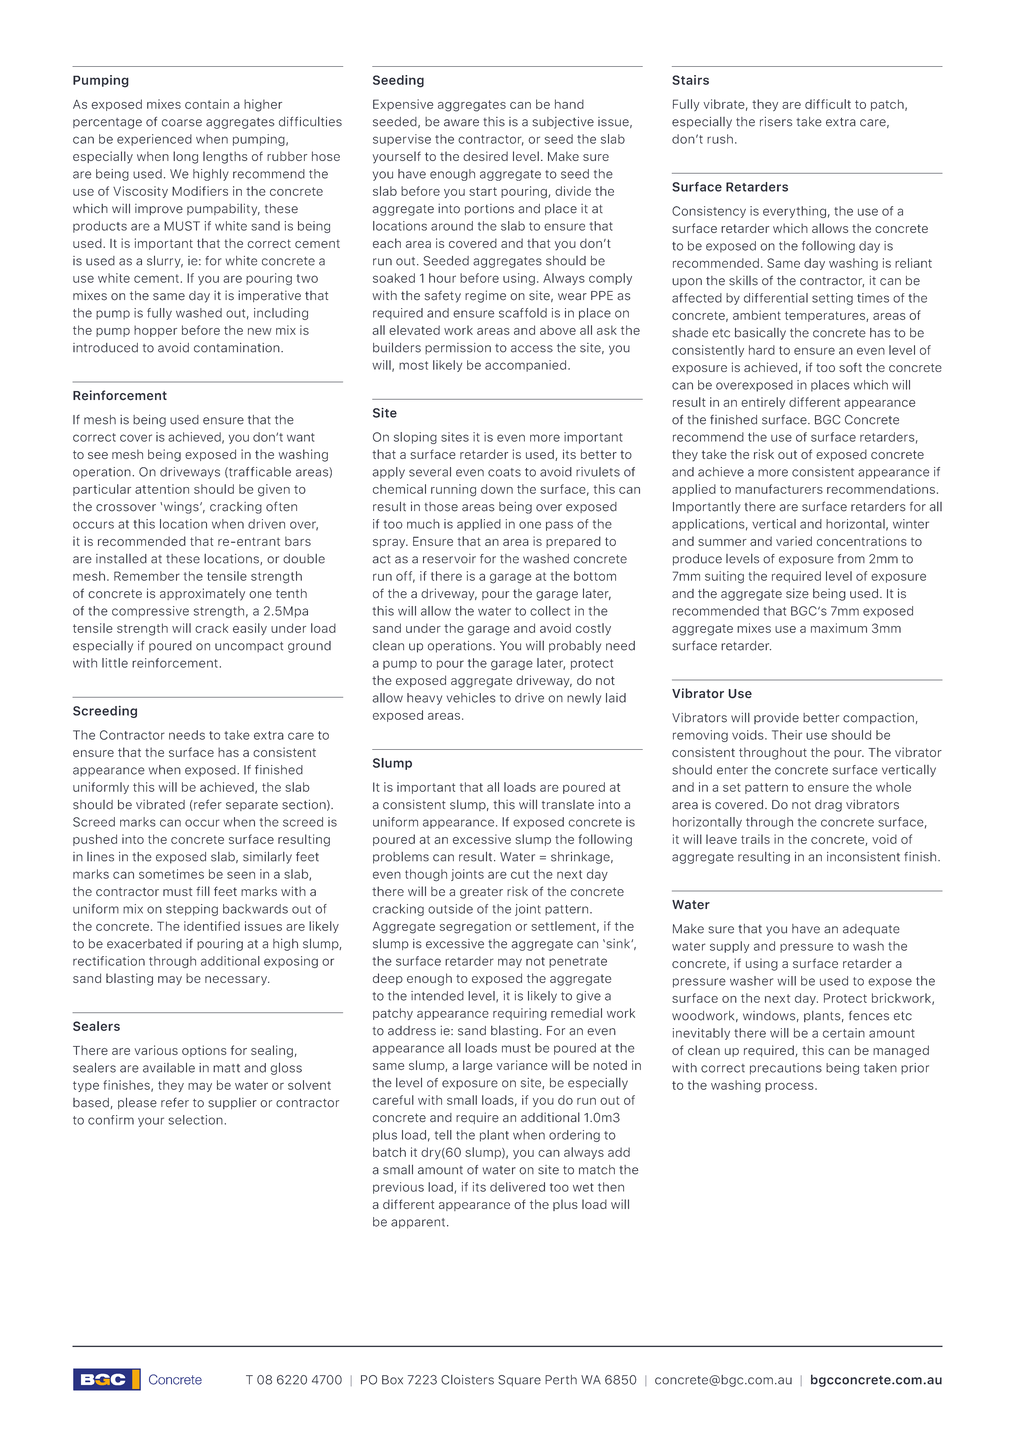  What do you see at coordinates (392, 1380) in the screenshot?
I see `Box` at bounding box center [392, 1380].
